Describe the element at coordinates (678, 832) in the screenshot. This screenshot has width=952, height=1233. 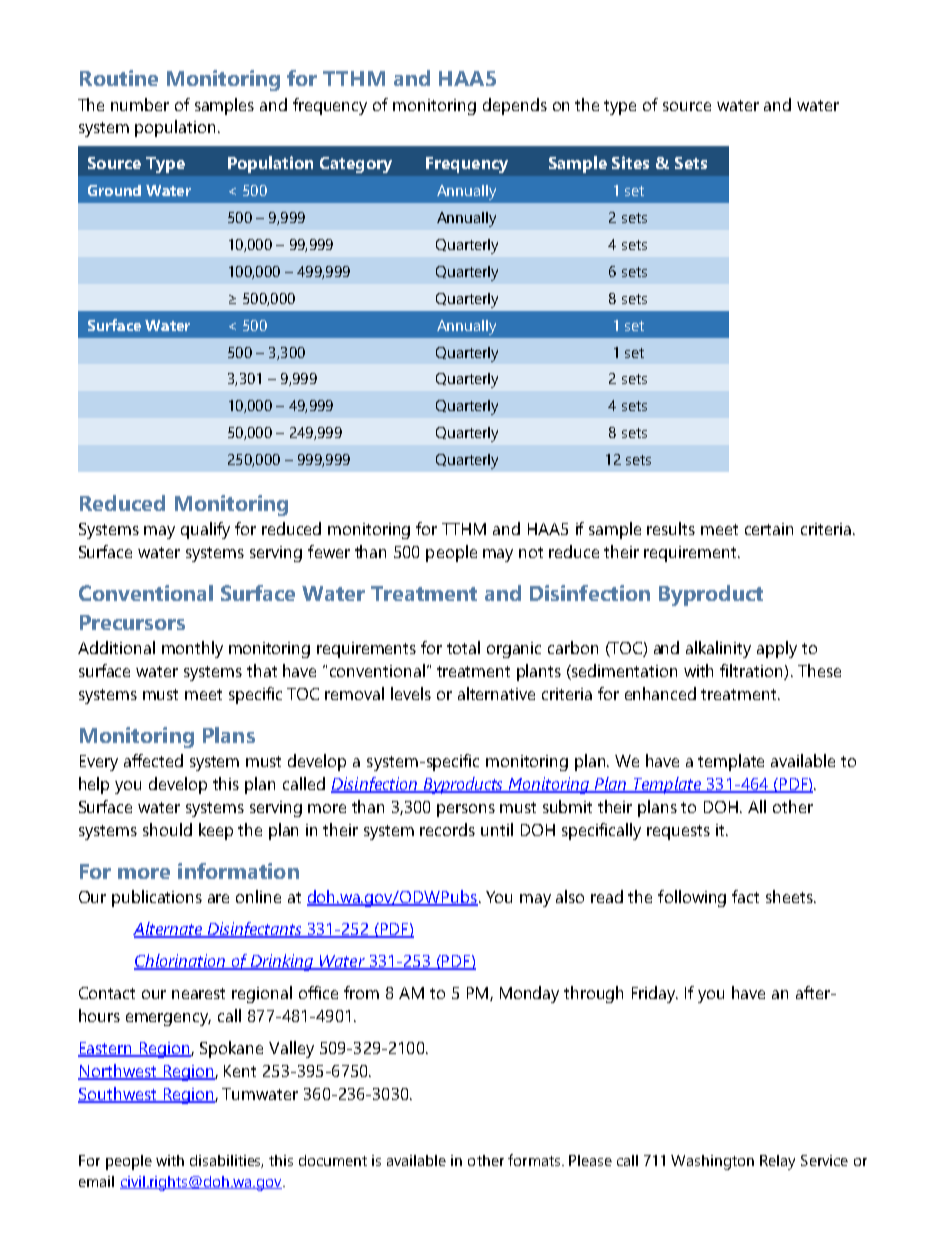
I see `requests` at that location.
